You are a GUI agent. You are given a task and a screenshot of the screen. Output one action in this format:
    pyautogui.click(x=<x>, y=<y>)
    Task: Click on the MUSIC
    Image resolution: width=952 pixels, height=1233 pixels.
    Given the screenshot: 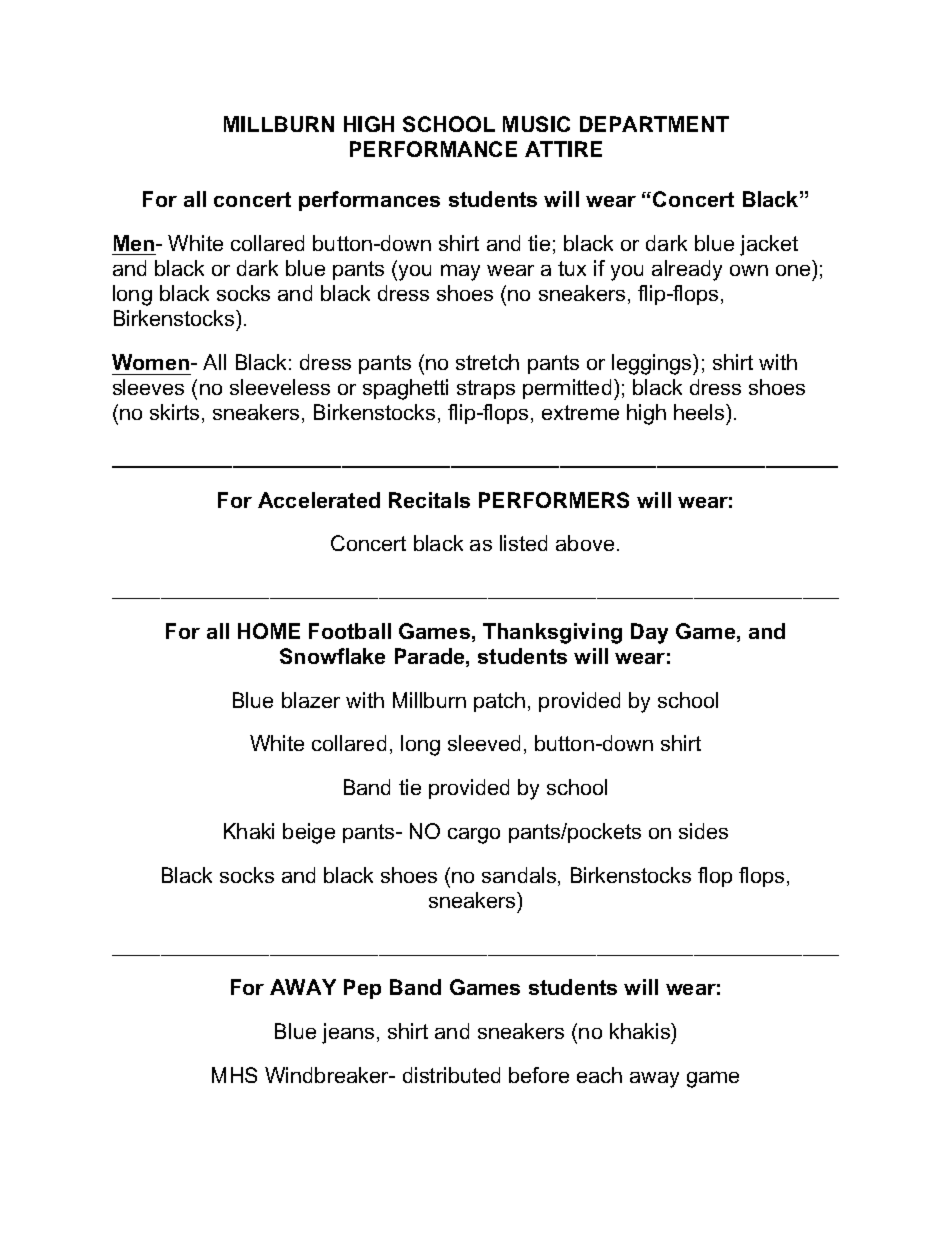 What is the action you would take?
    pyautogui.click(x=536, y=124)
